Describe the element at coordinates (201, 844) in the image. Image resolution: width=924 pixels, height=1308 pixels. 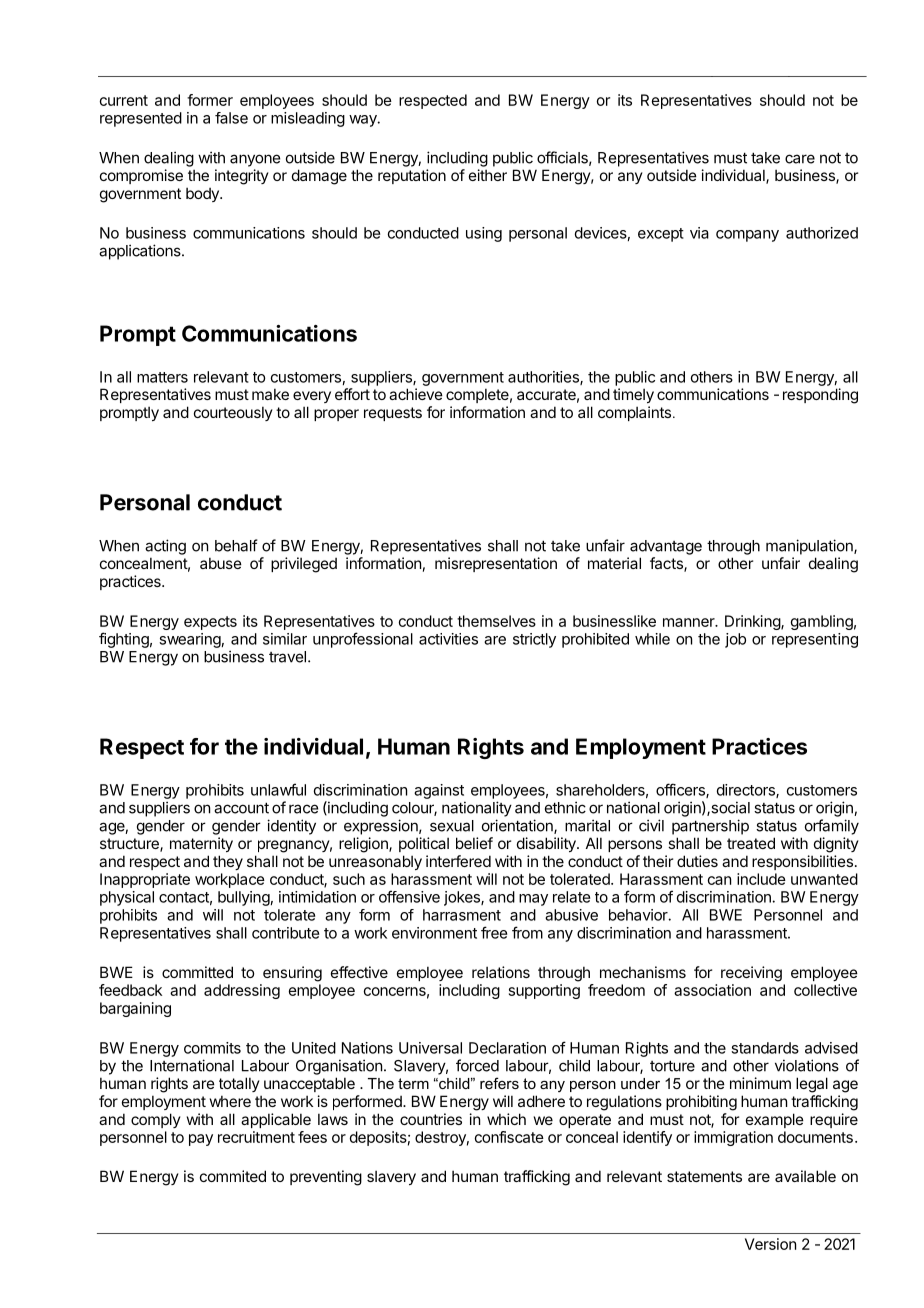
I see `maternity` at that location.
